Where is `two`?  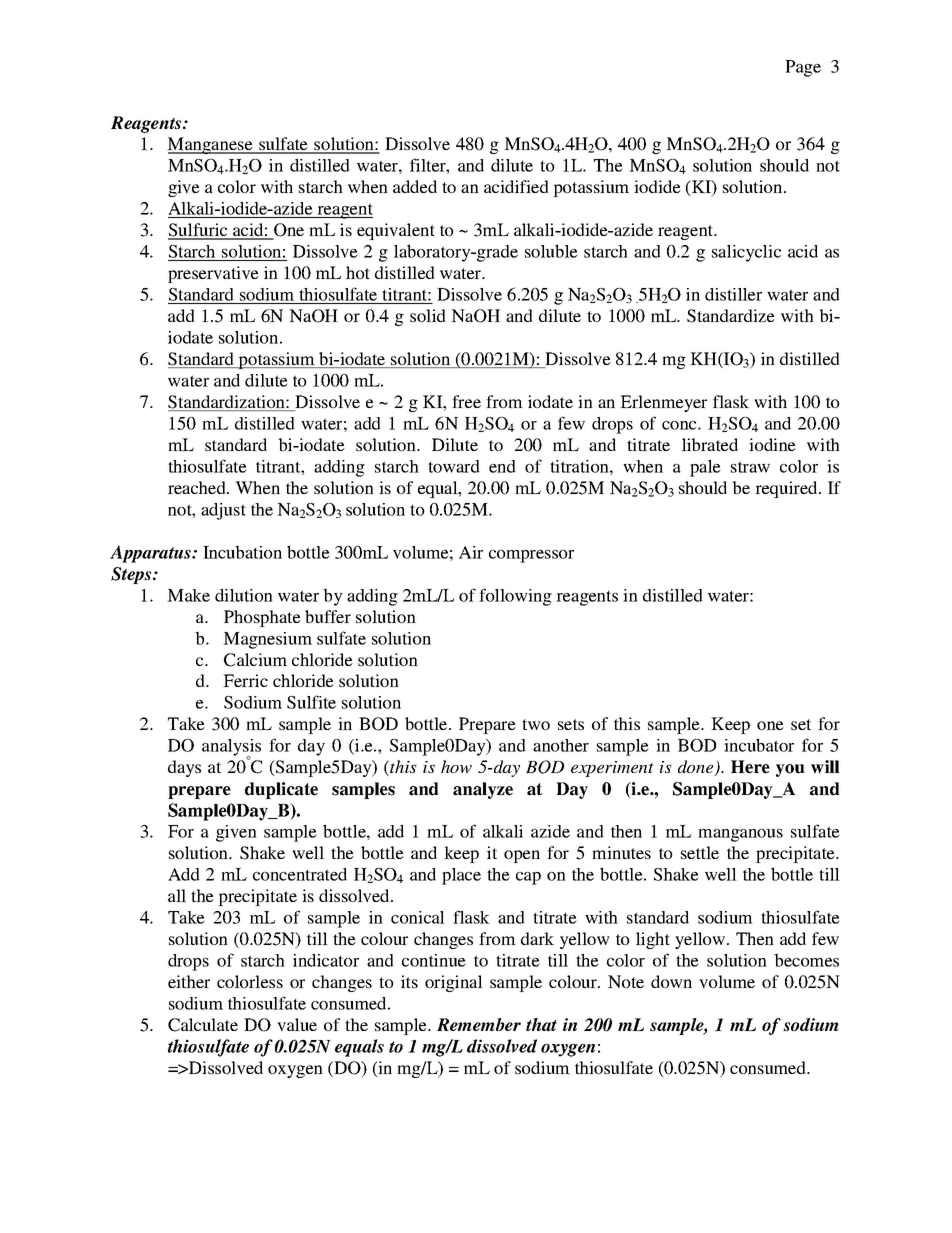
two is located at coordinates (536, 724).
